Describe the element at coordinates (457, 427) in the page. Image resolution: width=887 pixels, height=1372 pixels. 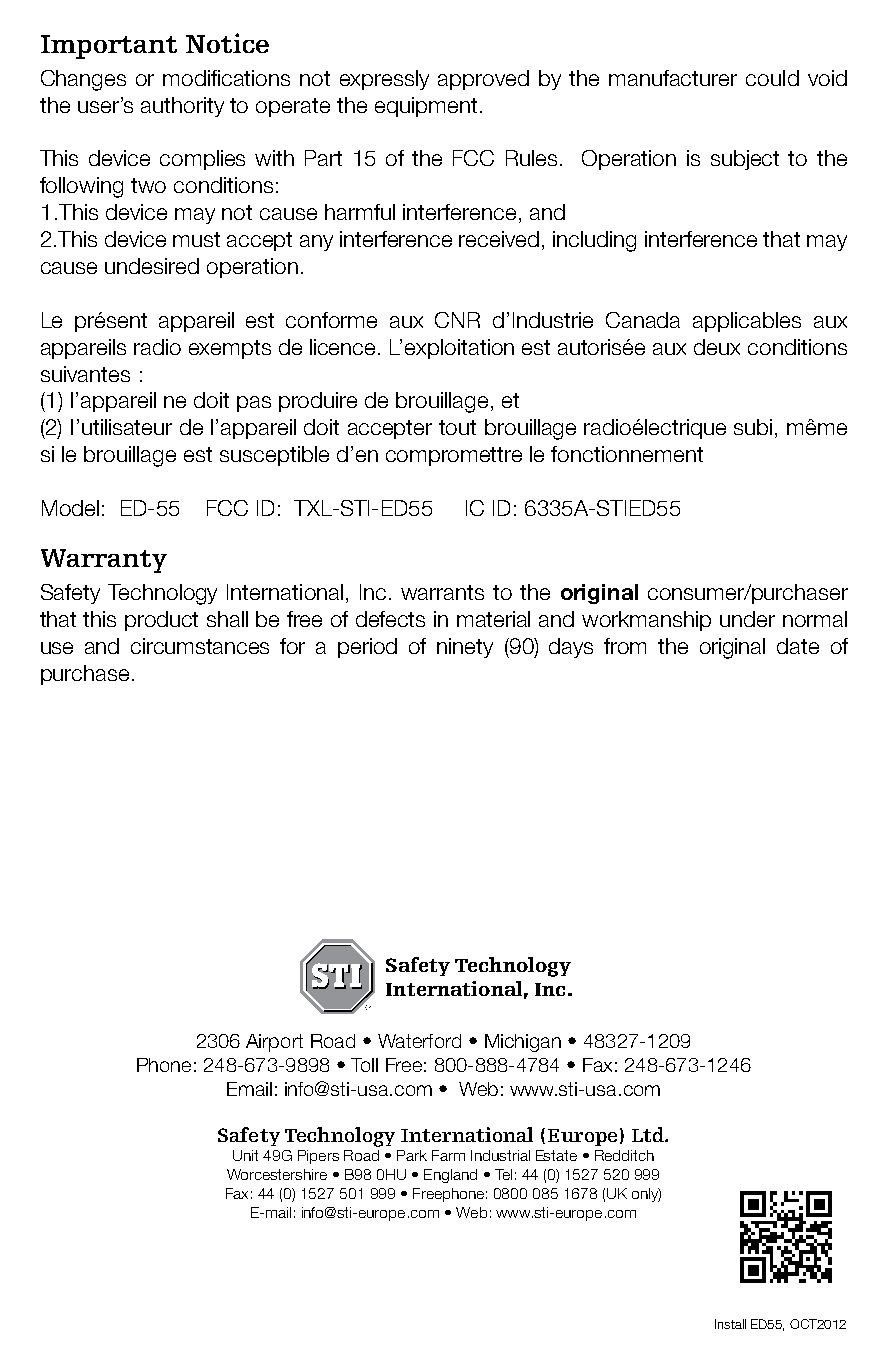
I see `tout` at that location.
